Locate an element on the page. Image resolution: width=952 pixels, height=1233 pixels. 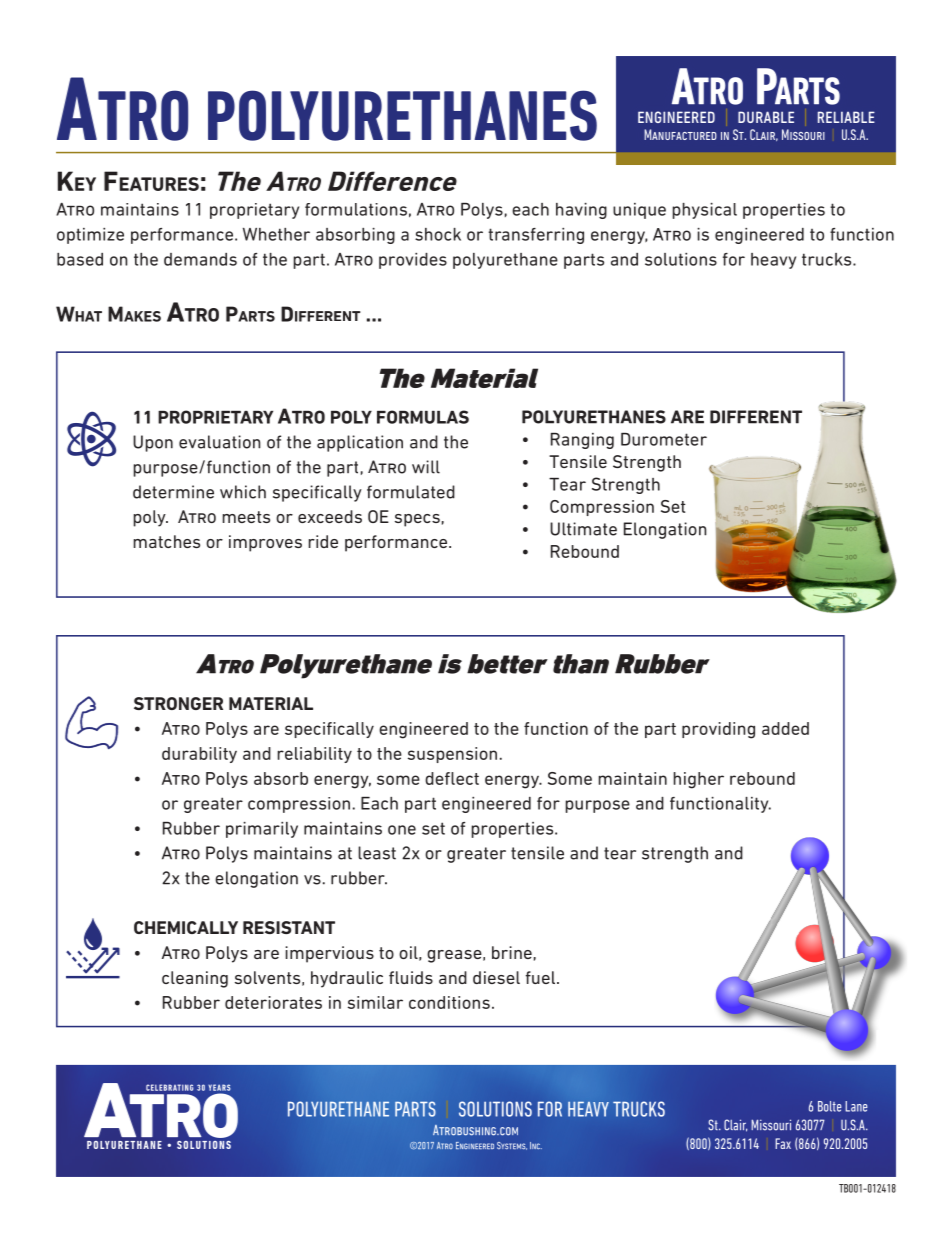
higher is located at coordinates (698, 780).
